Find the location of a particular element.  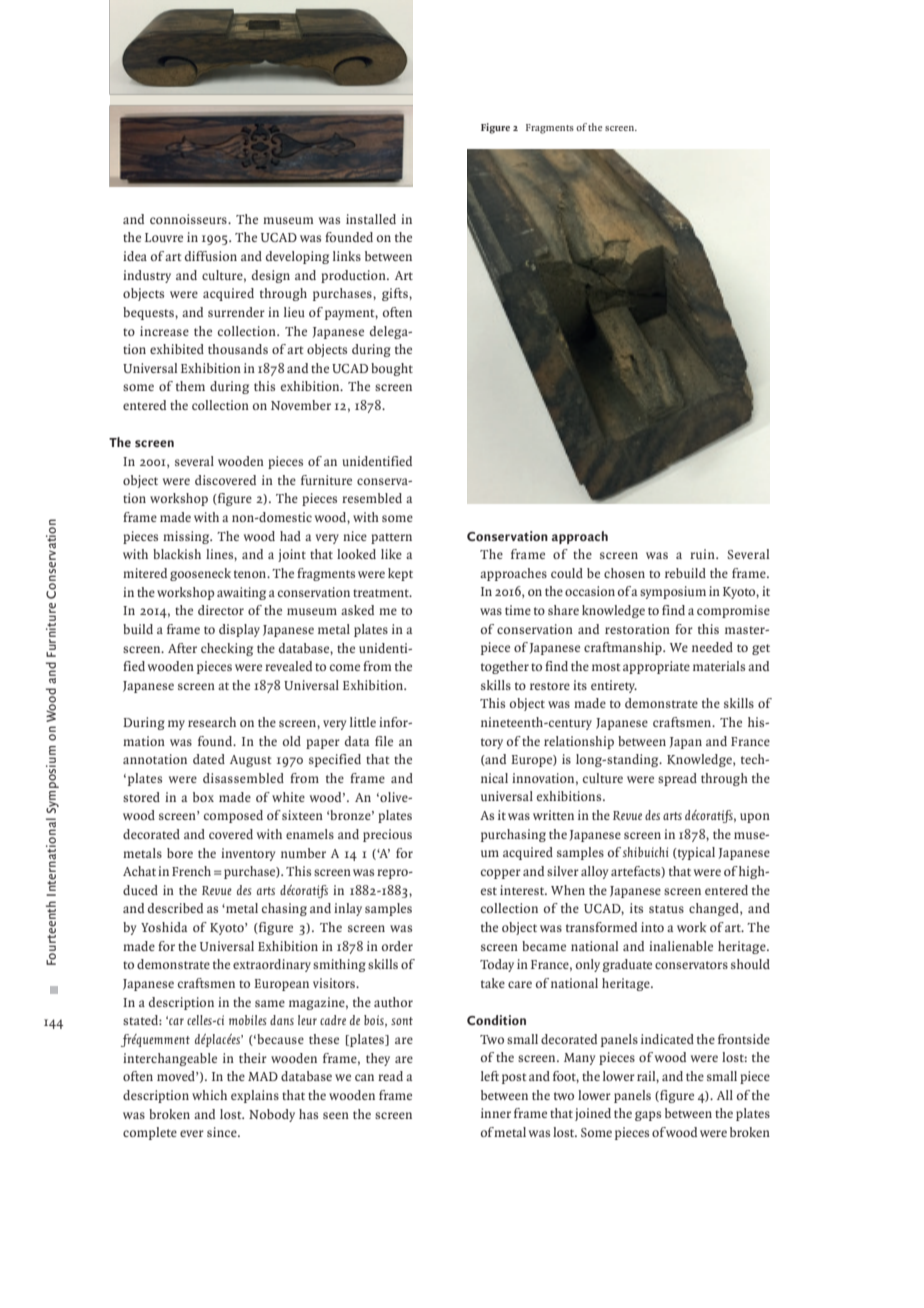

installed is located at coordinates (371, 219).
